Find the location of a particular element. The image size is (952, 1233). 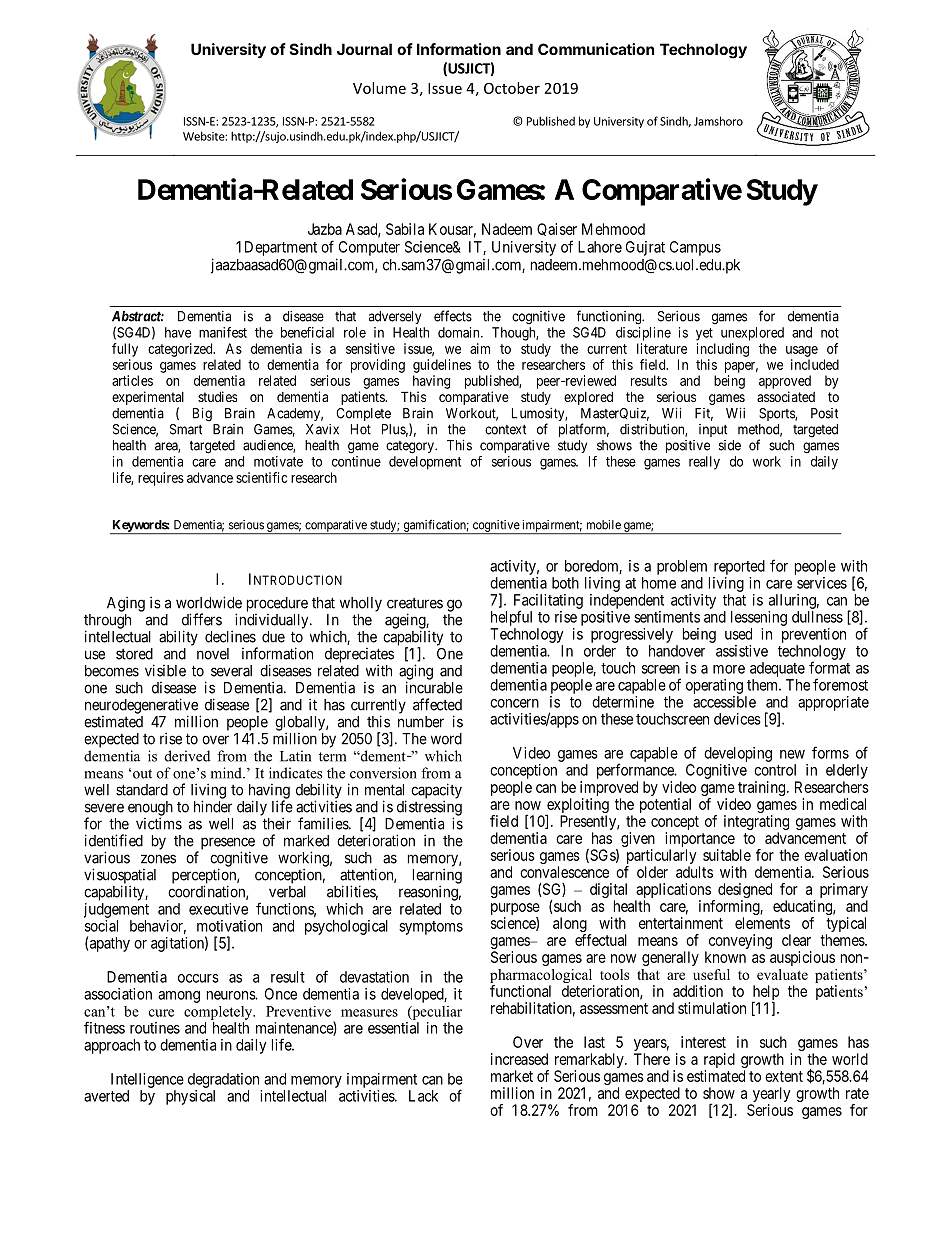

degradation is located at coordinates (223, 1080).
